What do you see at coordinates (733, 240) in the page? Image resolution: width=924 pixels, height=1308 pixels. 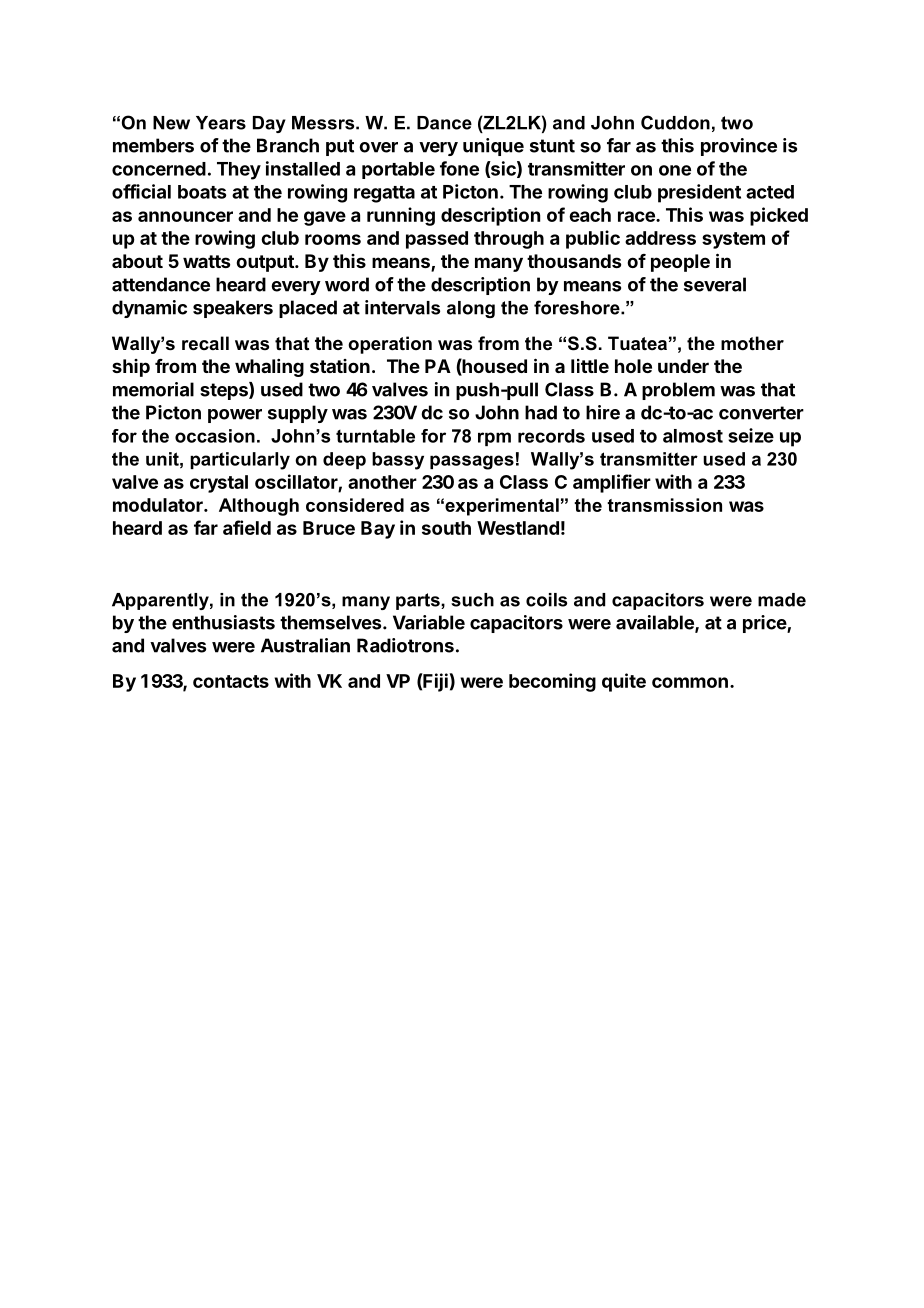 I see `system` at bounding box center [733, 240].
